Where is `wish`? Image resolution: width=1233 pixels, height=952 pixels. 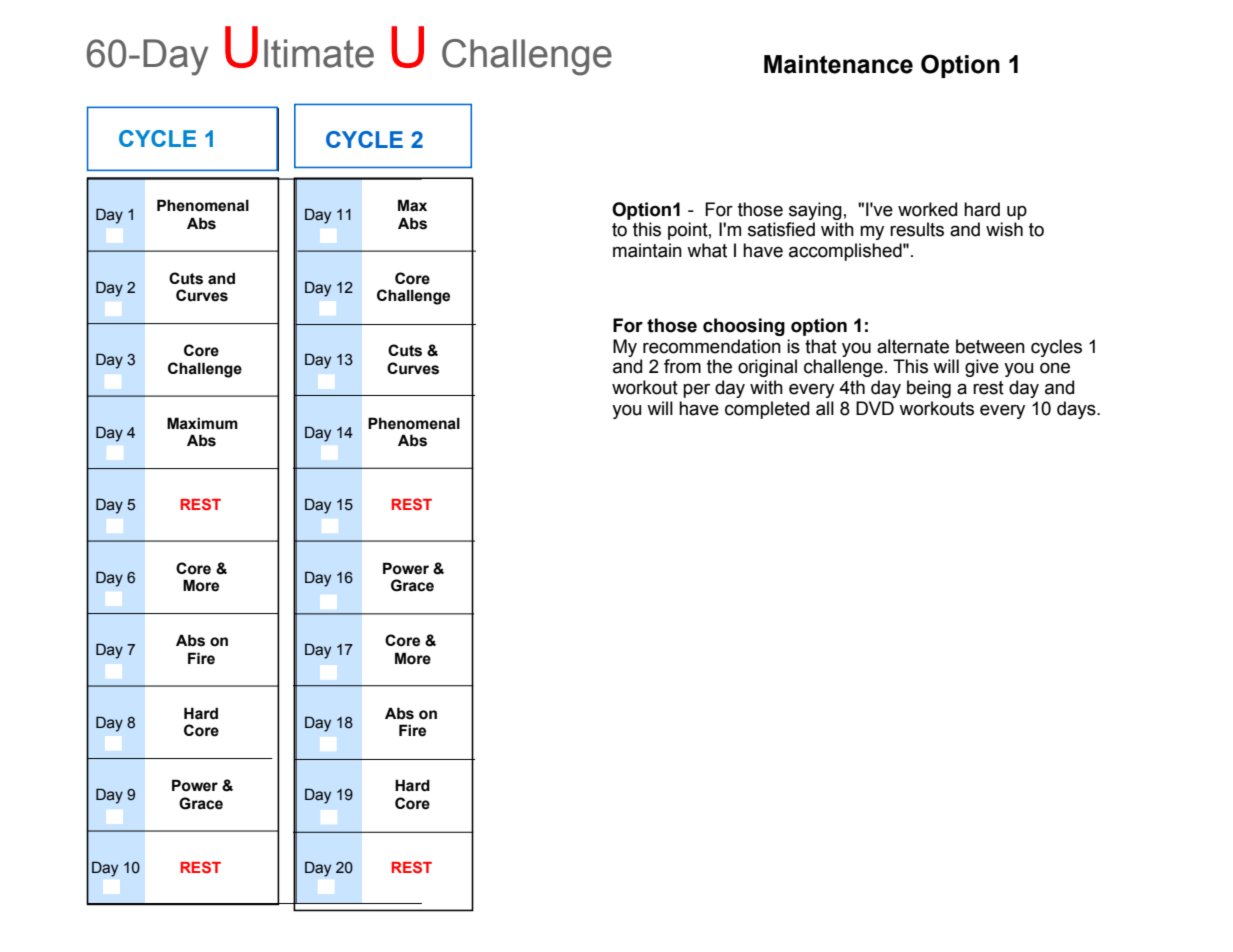
wish is located at coordinates (1004, 229).
